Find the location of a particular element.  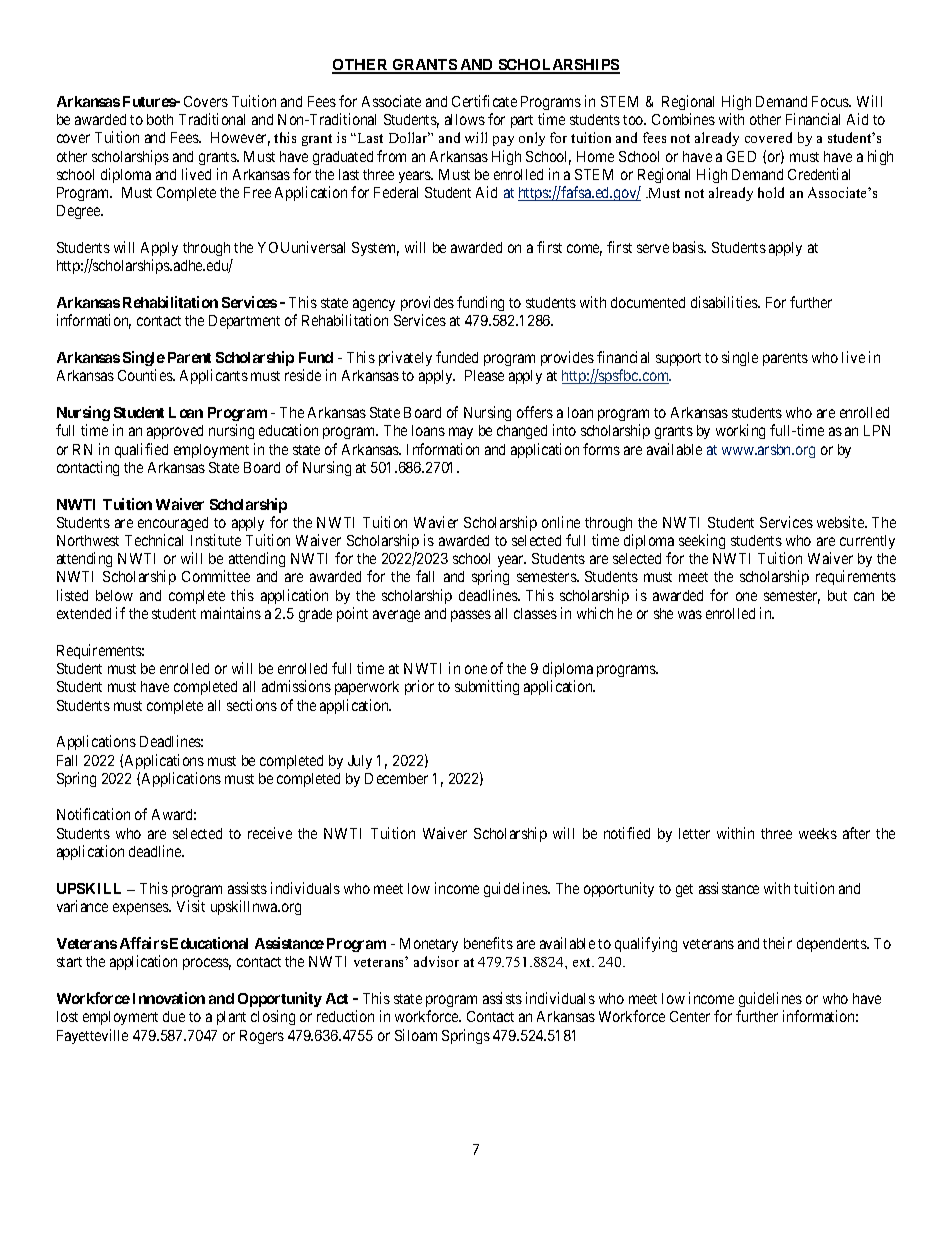

but is located at coordinates (837, 595).
